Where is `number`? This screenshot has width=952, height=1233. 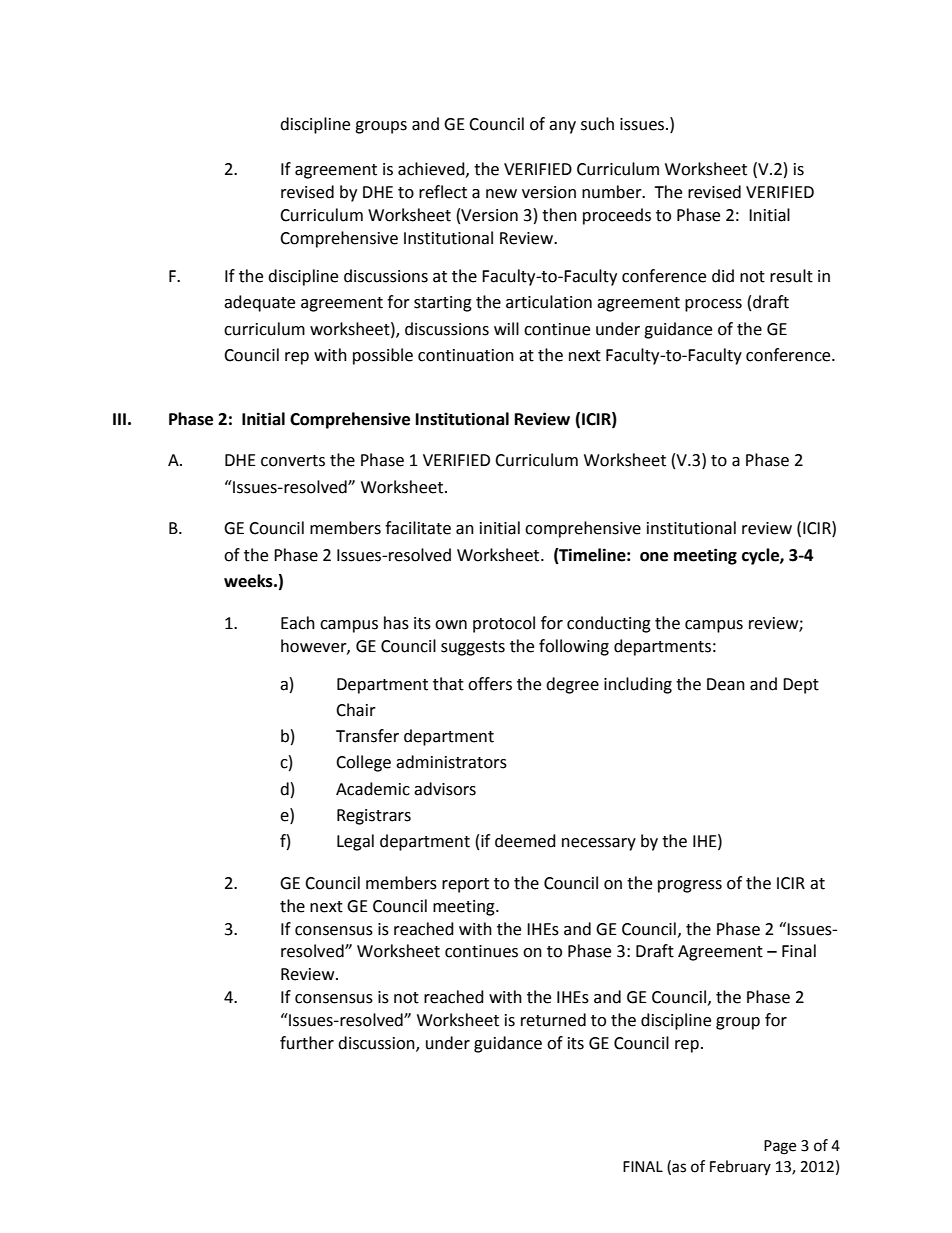
number is located at coordinates (613, 192).
